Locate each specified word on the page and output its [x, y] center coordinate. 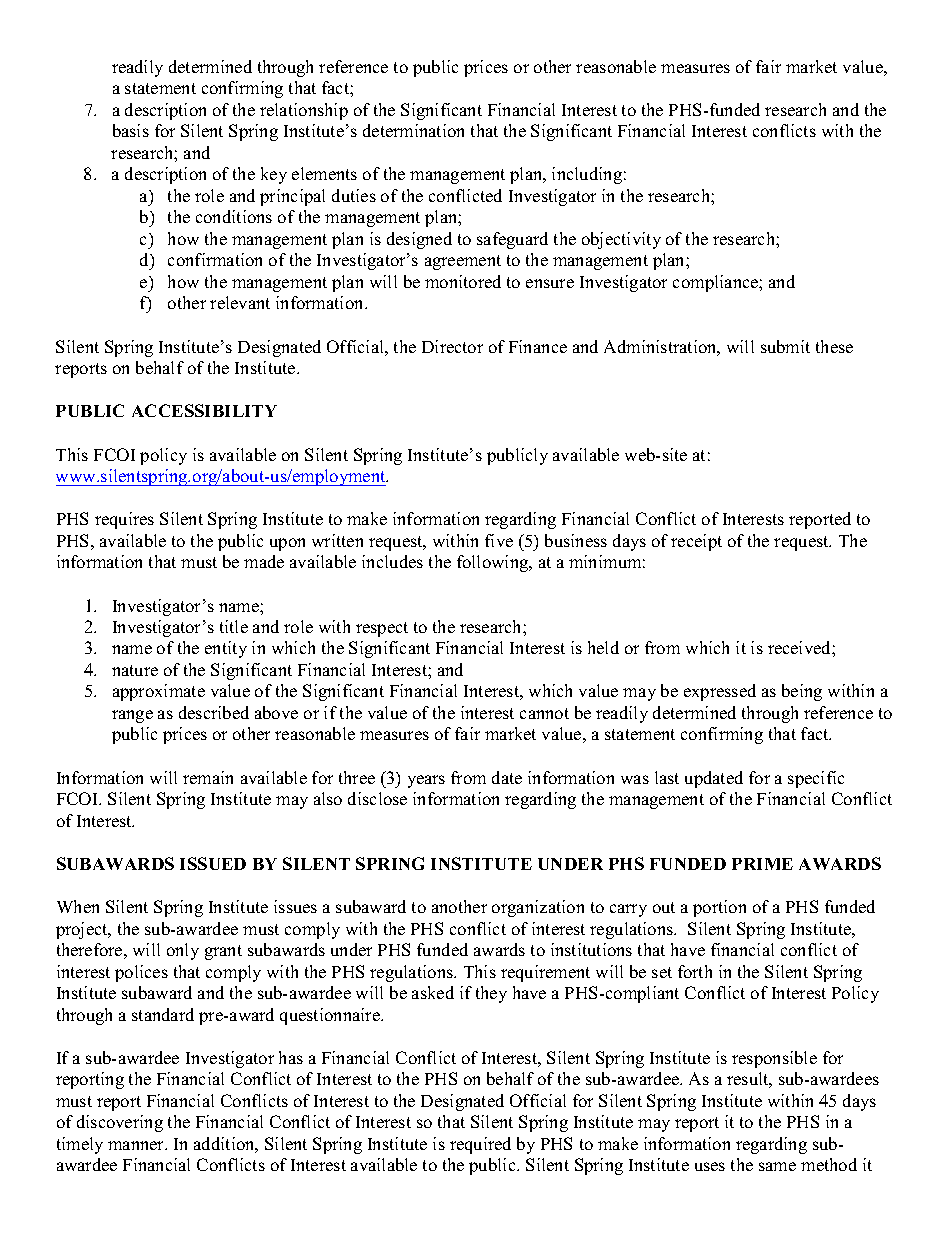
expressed [720, 692]
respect [382, 629]
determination [413, 130]
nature [135, 670]
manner [137, 1145]
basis [131, 130]
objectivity [621, 240]
